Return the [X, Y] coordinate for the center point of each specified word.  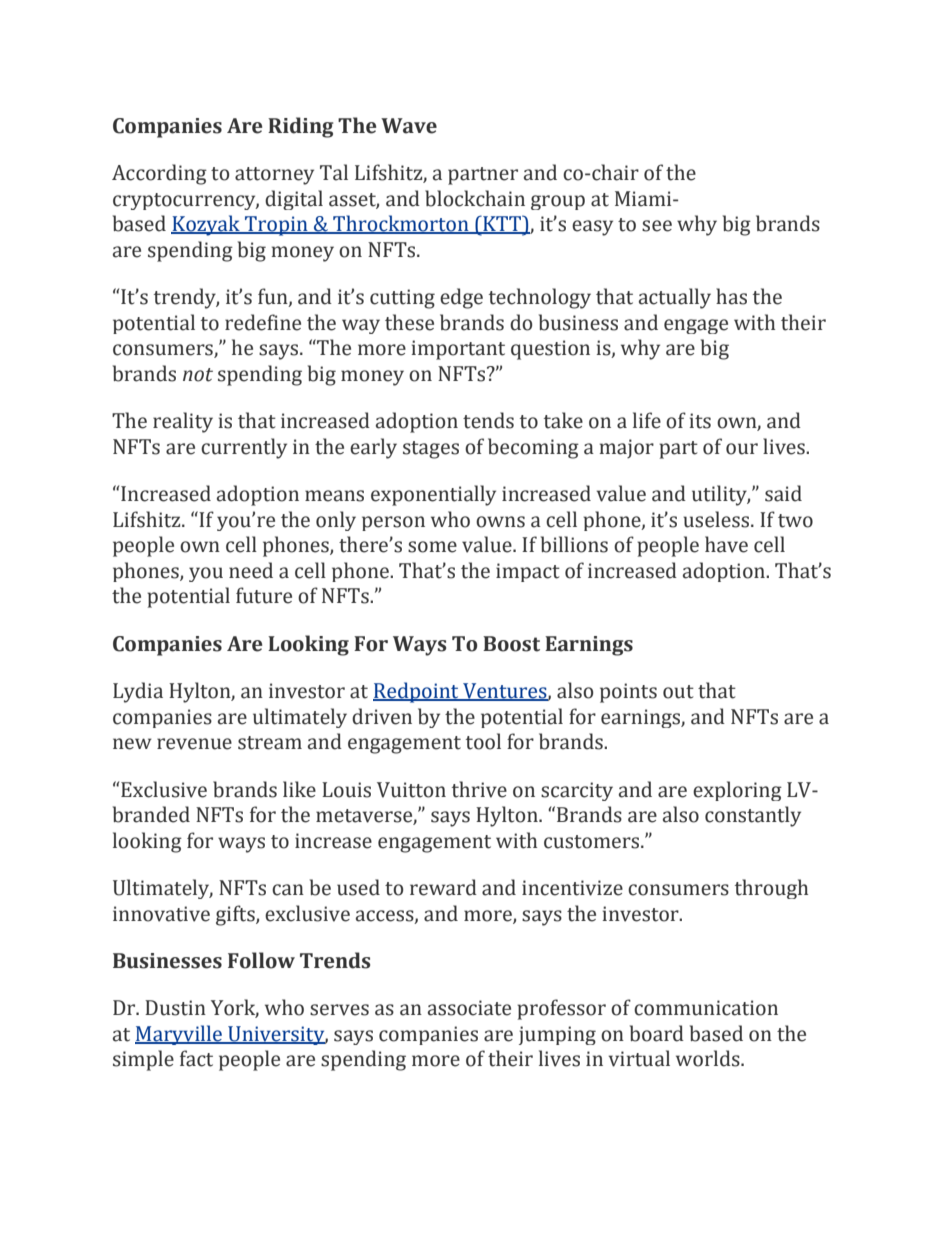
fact [196, 1058]
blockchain [475, 198]
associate [469, 1008]
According [159, 174]
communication [706, 1008]
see [657, 226]
